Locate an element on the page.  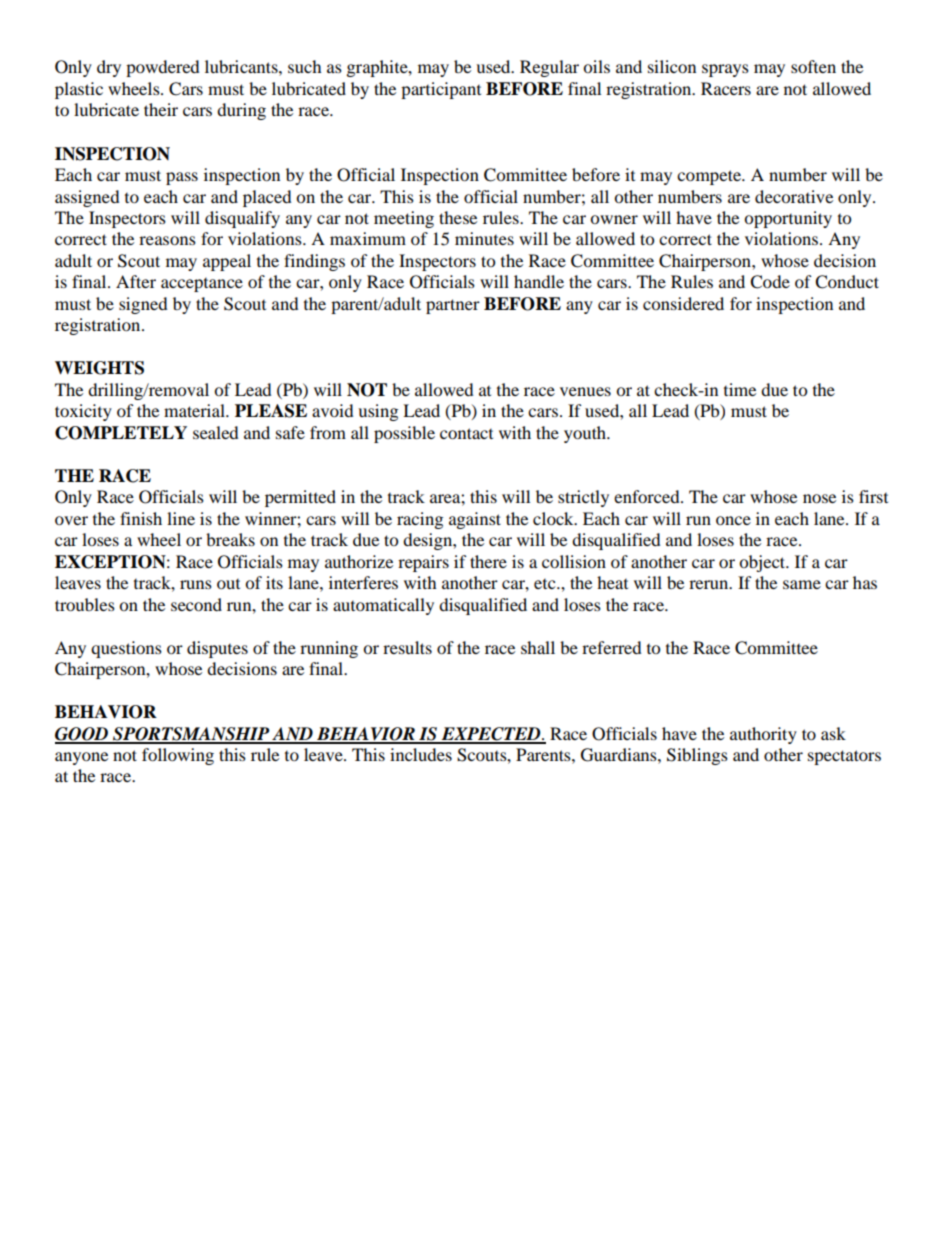
soften is located at coordinates (813, 66).
